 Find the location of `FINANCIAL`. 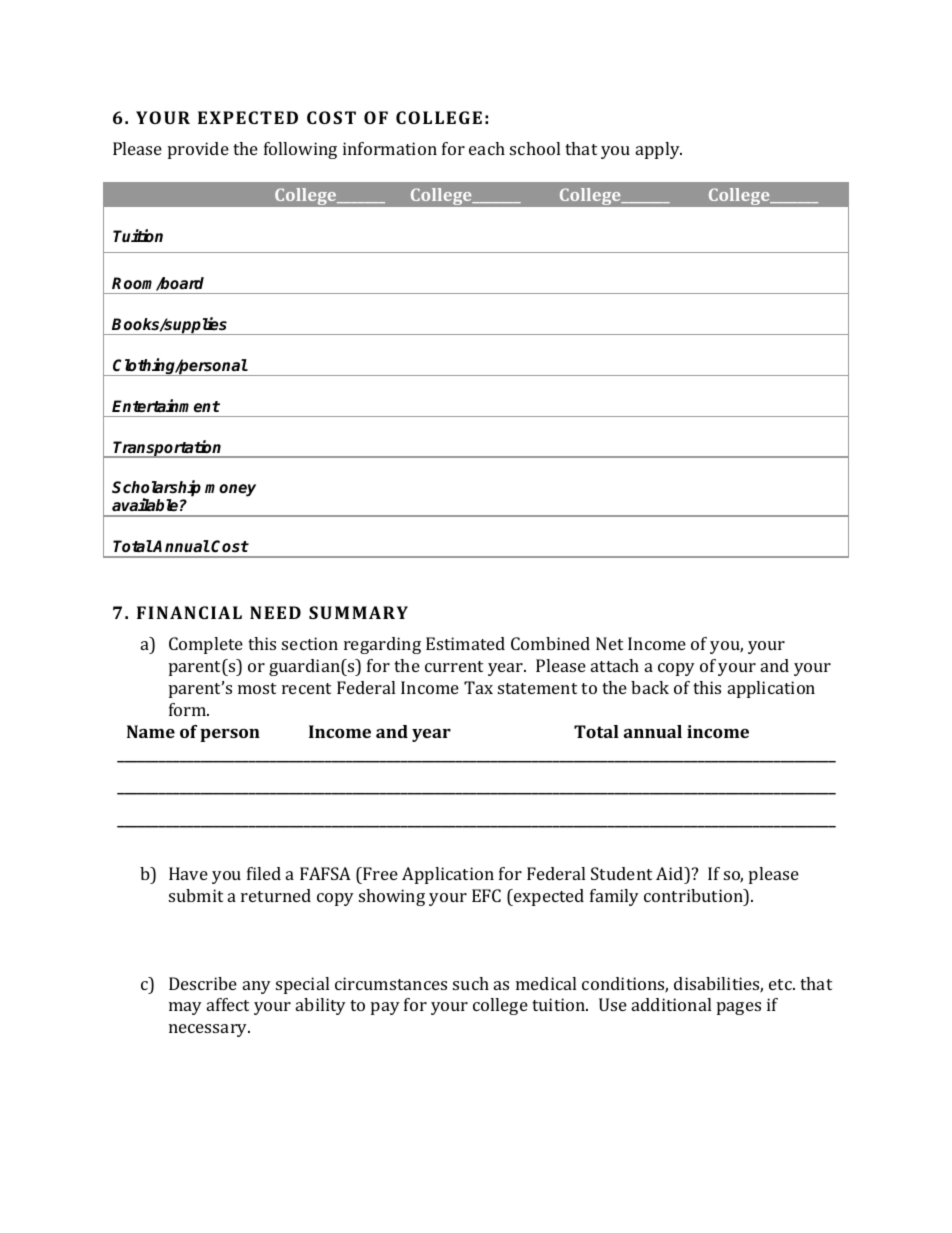

FINANCIAL is located at coordinates (189, 612).
